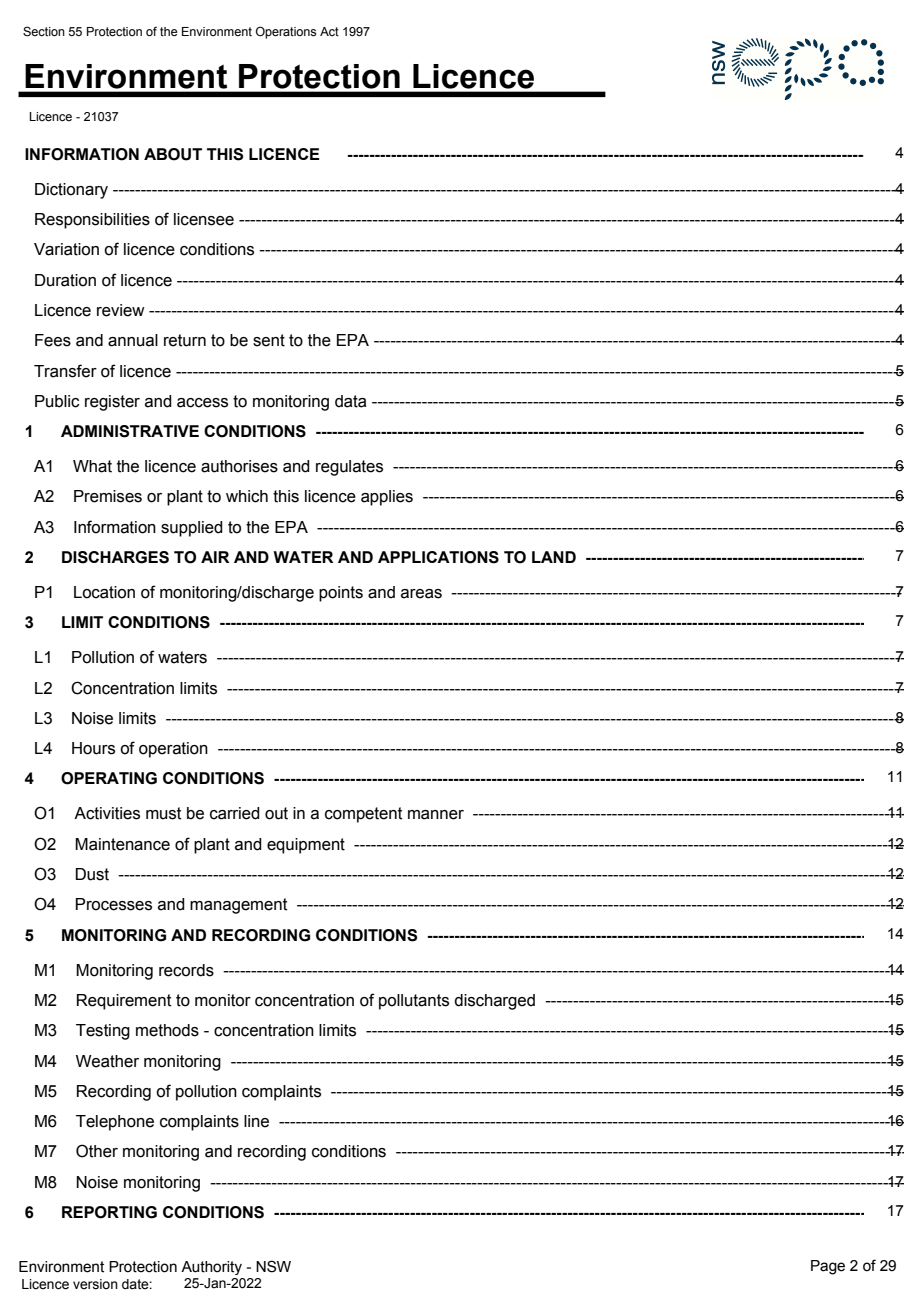 Image resolution: width=924 pixels, height=1307 pixels. Describe the element at coordinates (350, 401) in the screenshot. I see `data` at that location.
